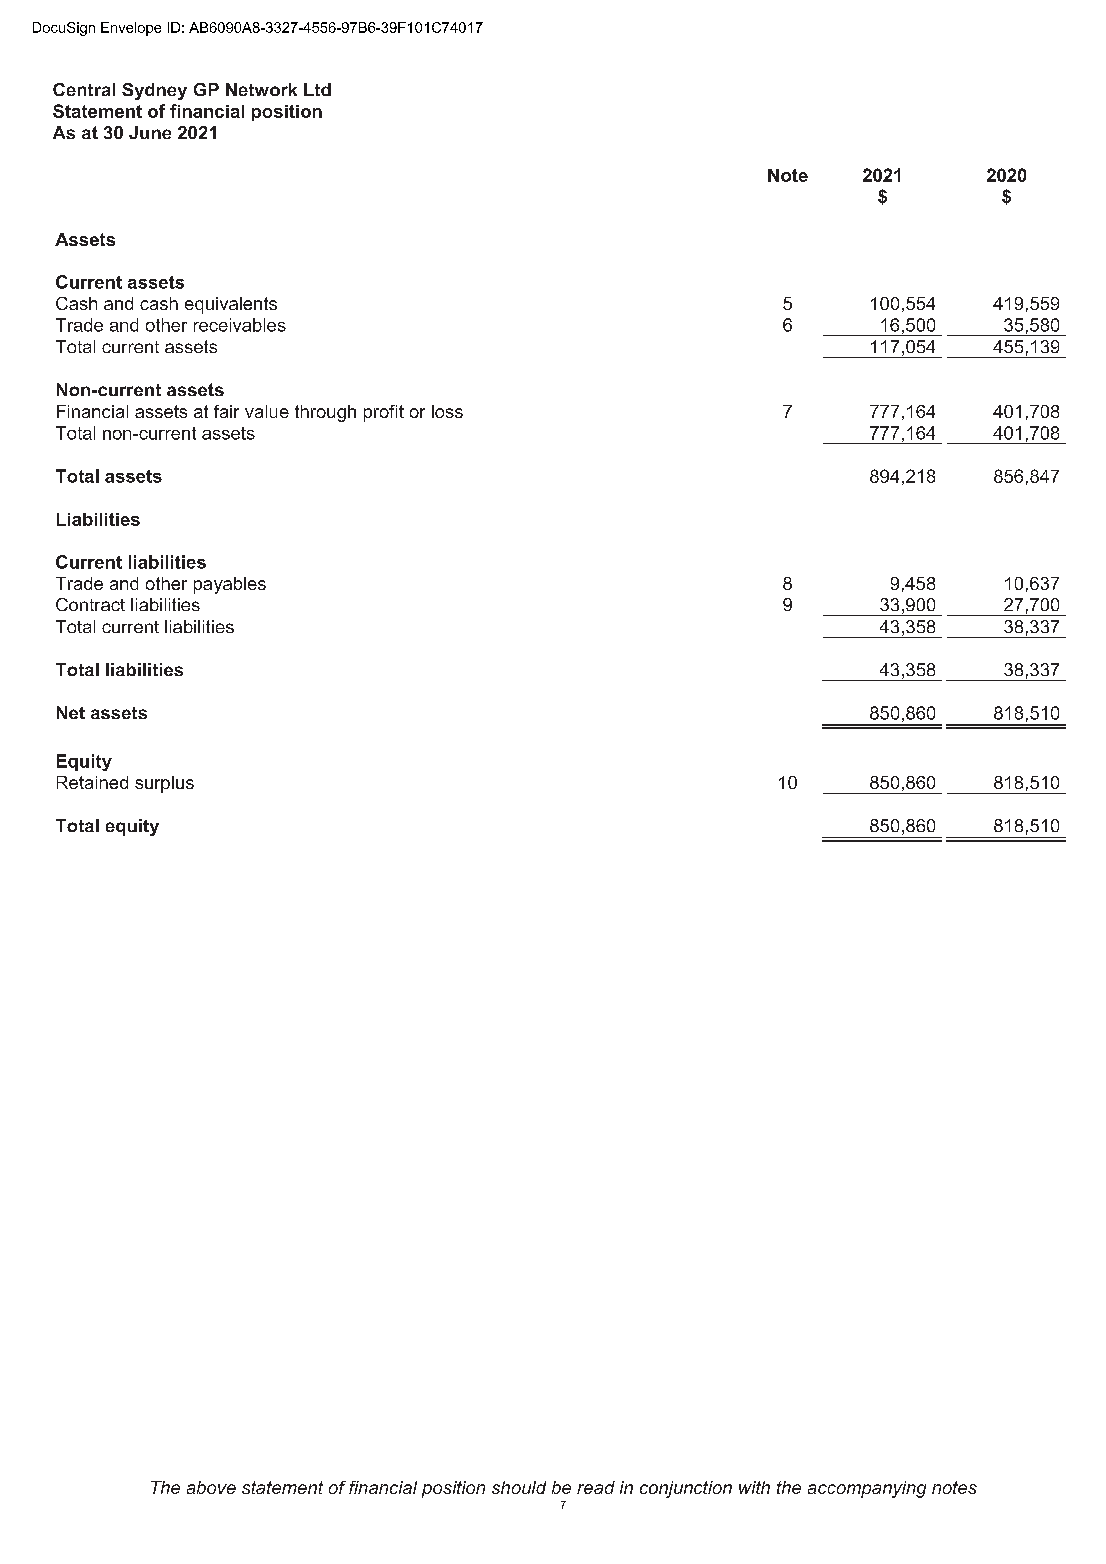  I want to click on should, so click(519, 1487).
